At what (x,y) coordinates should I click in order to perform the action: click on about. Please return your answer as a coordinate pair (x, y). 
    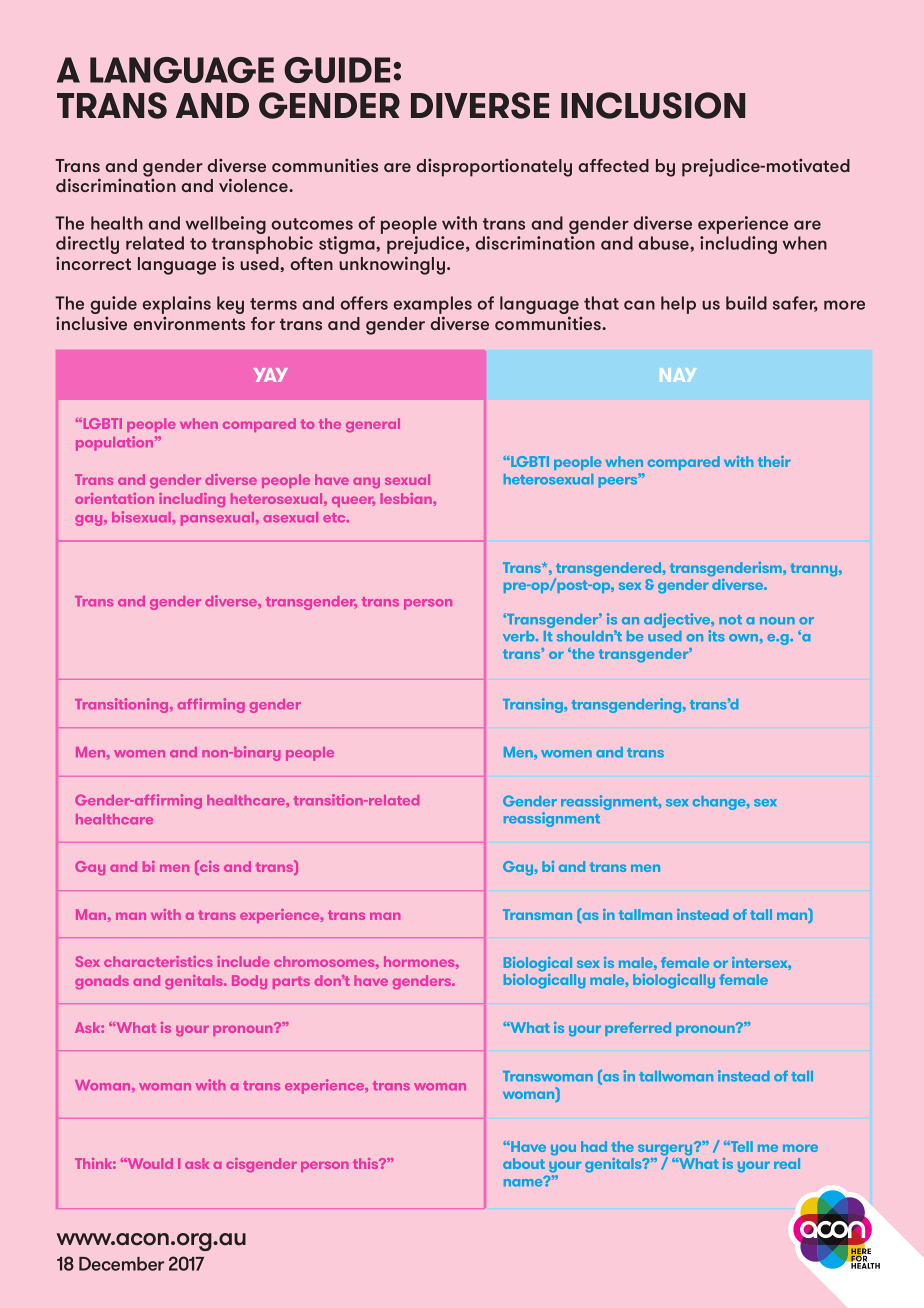
    Looking at the image, I should click on (524, 1163).
